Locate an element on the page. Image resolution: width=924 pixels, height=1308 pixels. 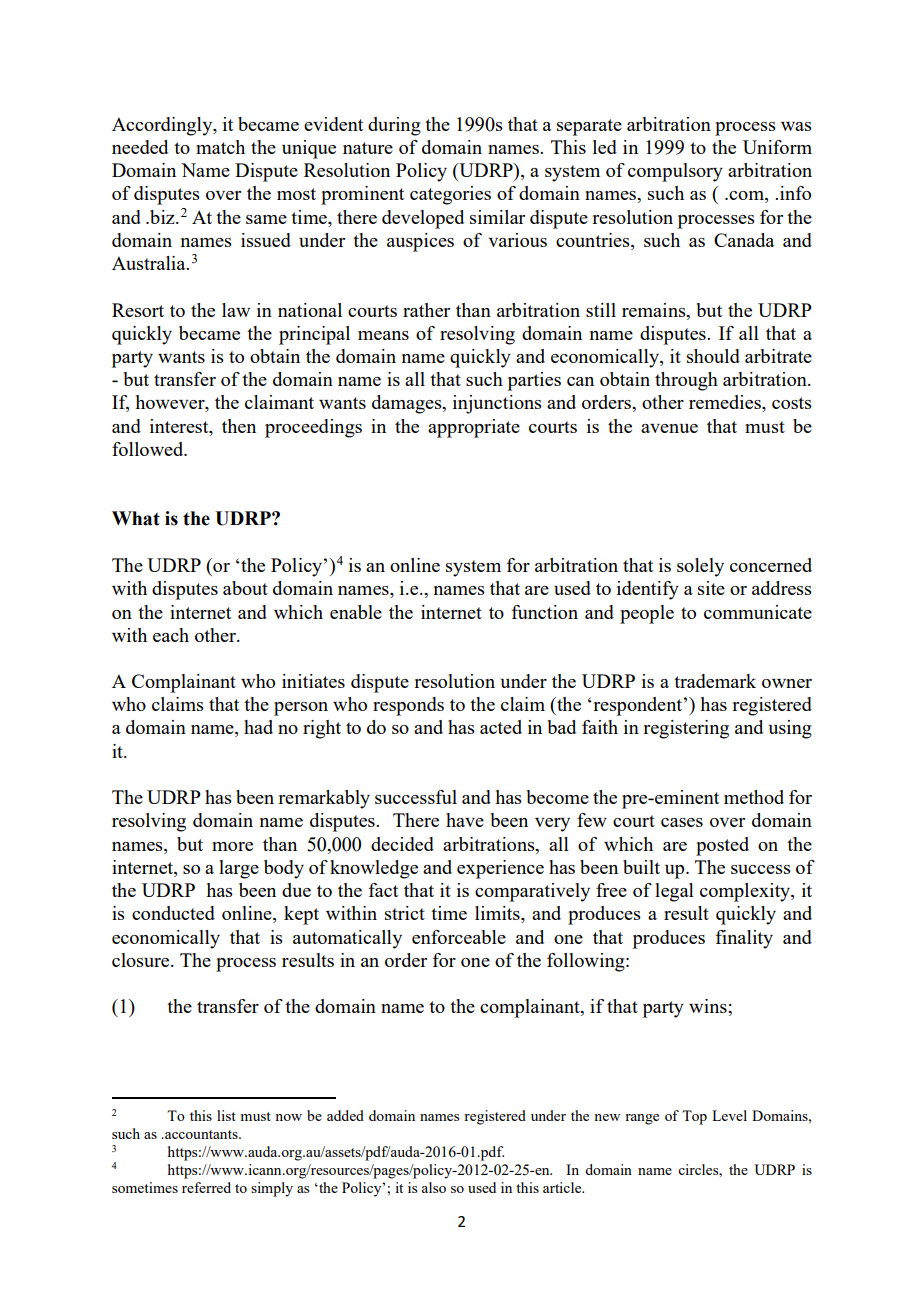
then is located at coordinates (239, 426).
